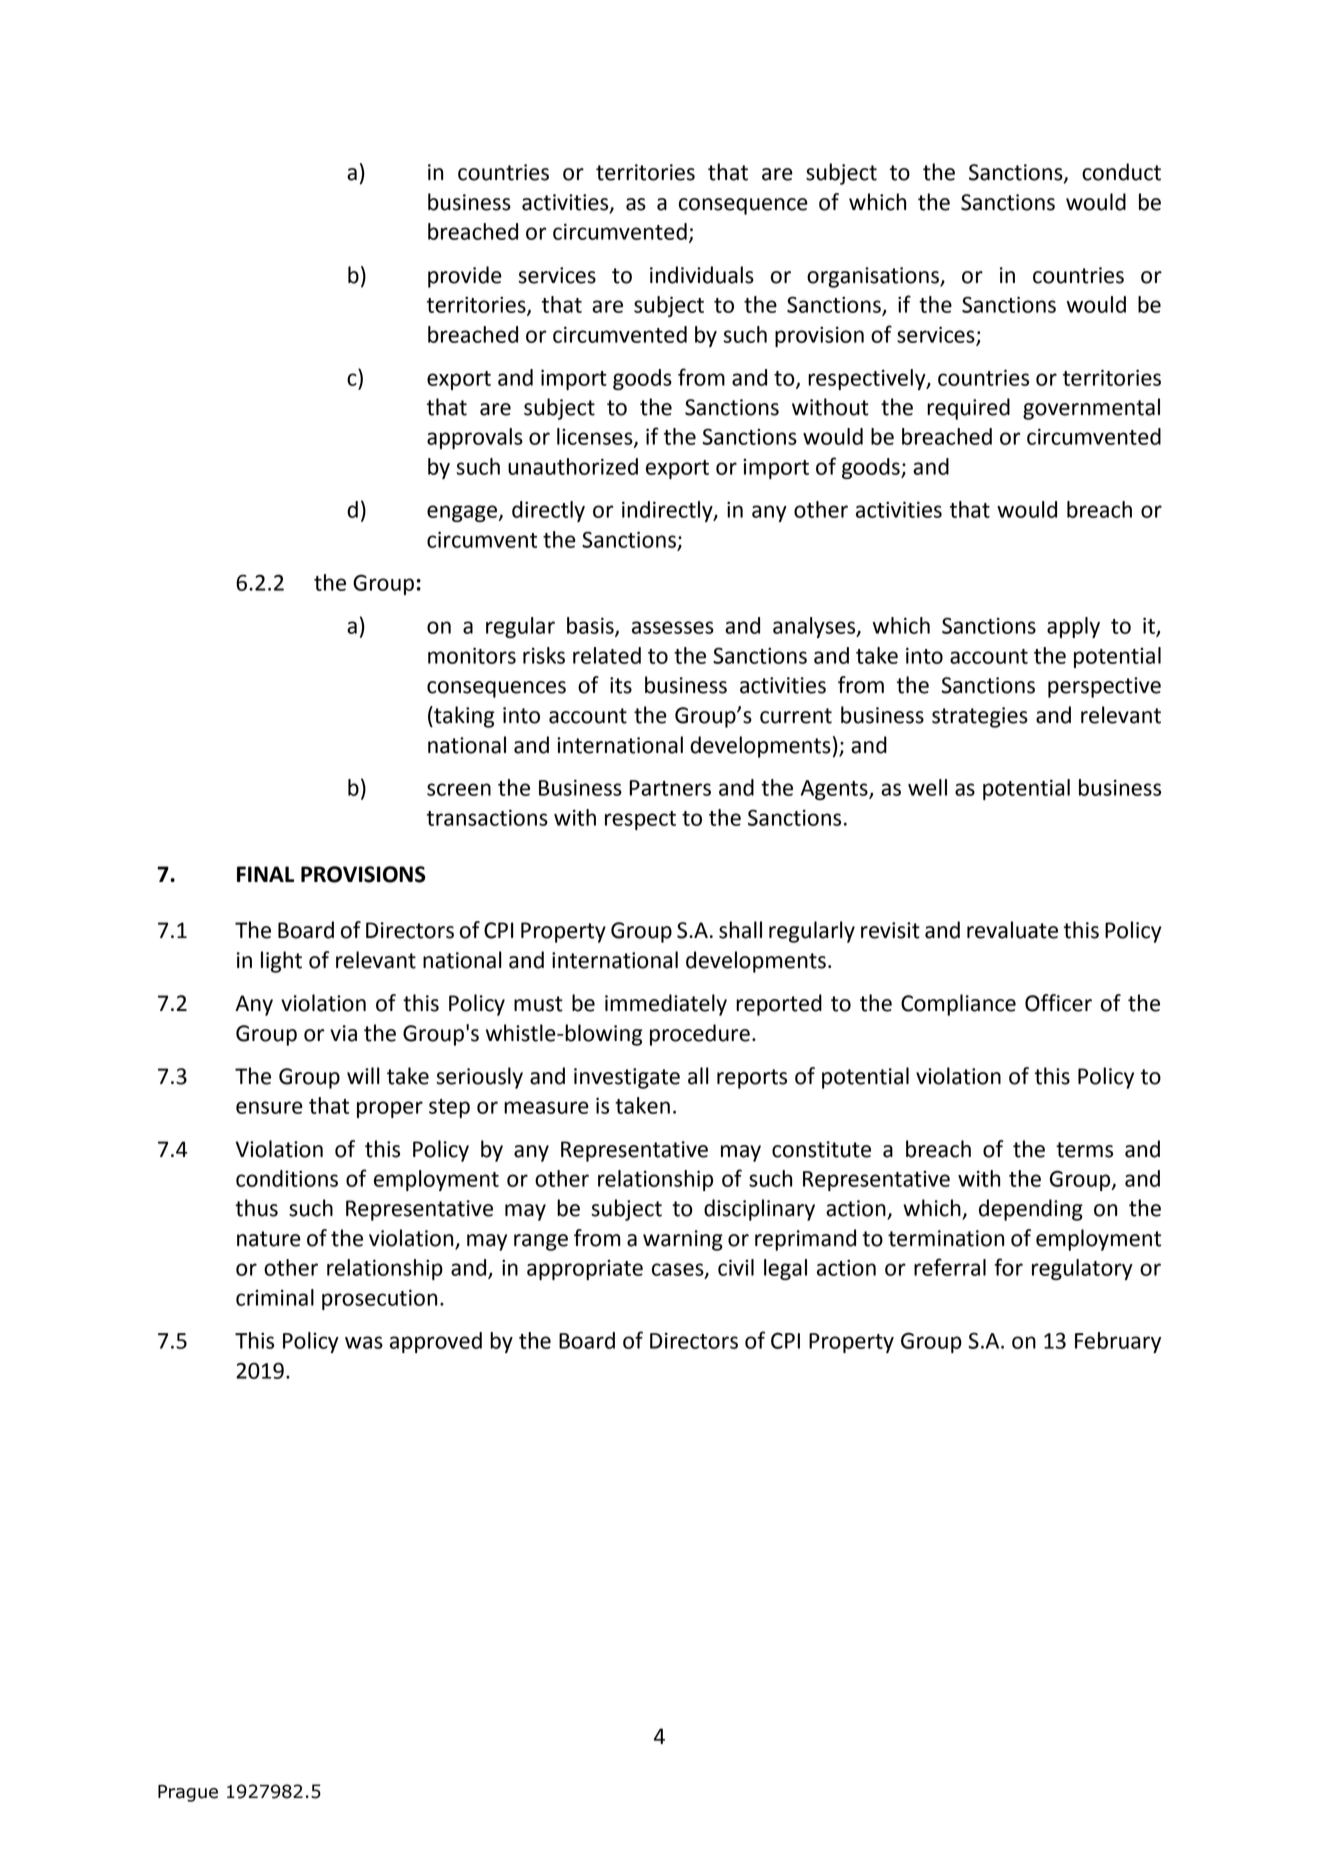 The image size is (1319, 1866). What do you see at coordinates (463, 717) in the image?
I see `taking` at bounding box center [463, 717].
